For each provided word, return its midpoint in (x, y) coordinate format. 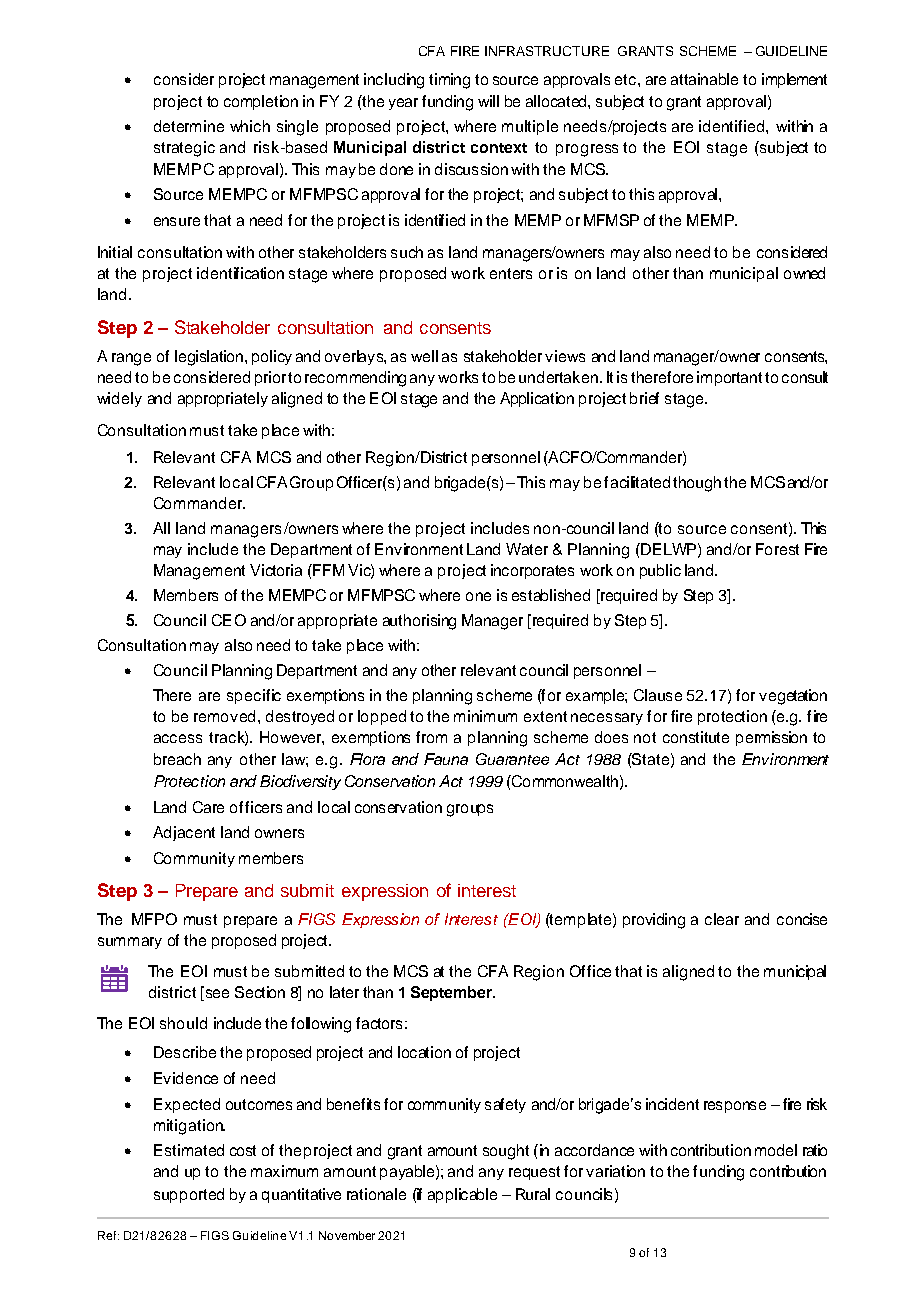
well (424, 356)
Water (527, 549)
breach (177, 759)
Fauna (446, 759)
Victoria (276, 570)
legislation (210, 358)
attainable (704, 79)
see (216, 994)
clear (722, 919)
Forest (777, 549)
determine (189, 126)
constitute (696, 737)
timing (449, 81)
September (453, 993)
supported (189, 1195)
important (729, 378)
